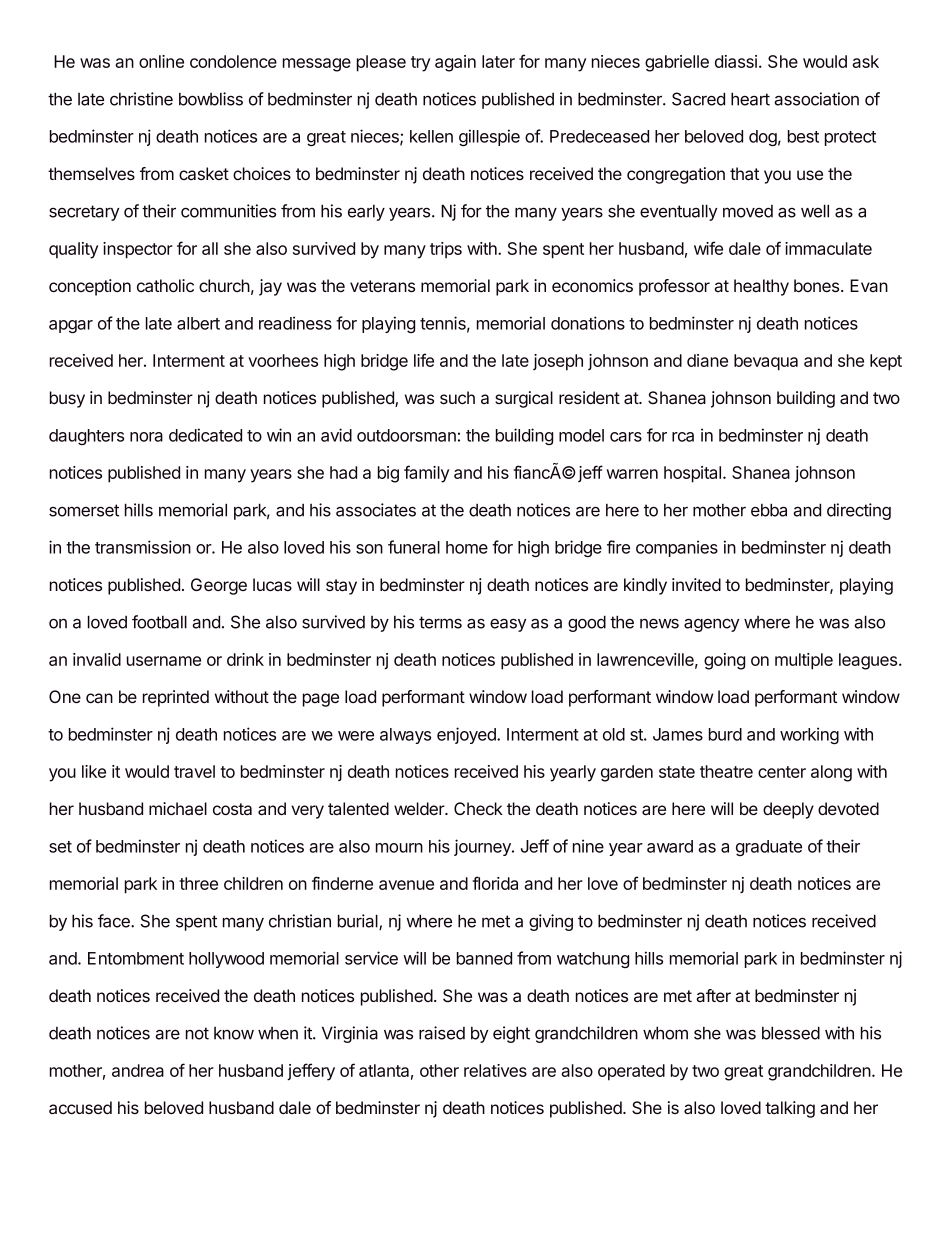 The height and width of the screenshot is (1233, 952). What do you see at coordinates (495, 1070) in the screenshot?
I see `relatives` at bounding box center [495, 1070].
